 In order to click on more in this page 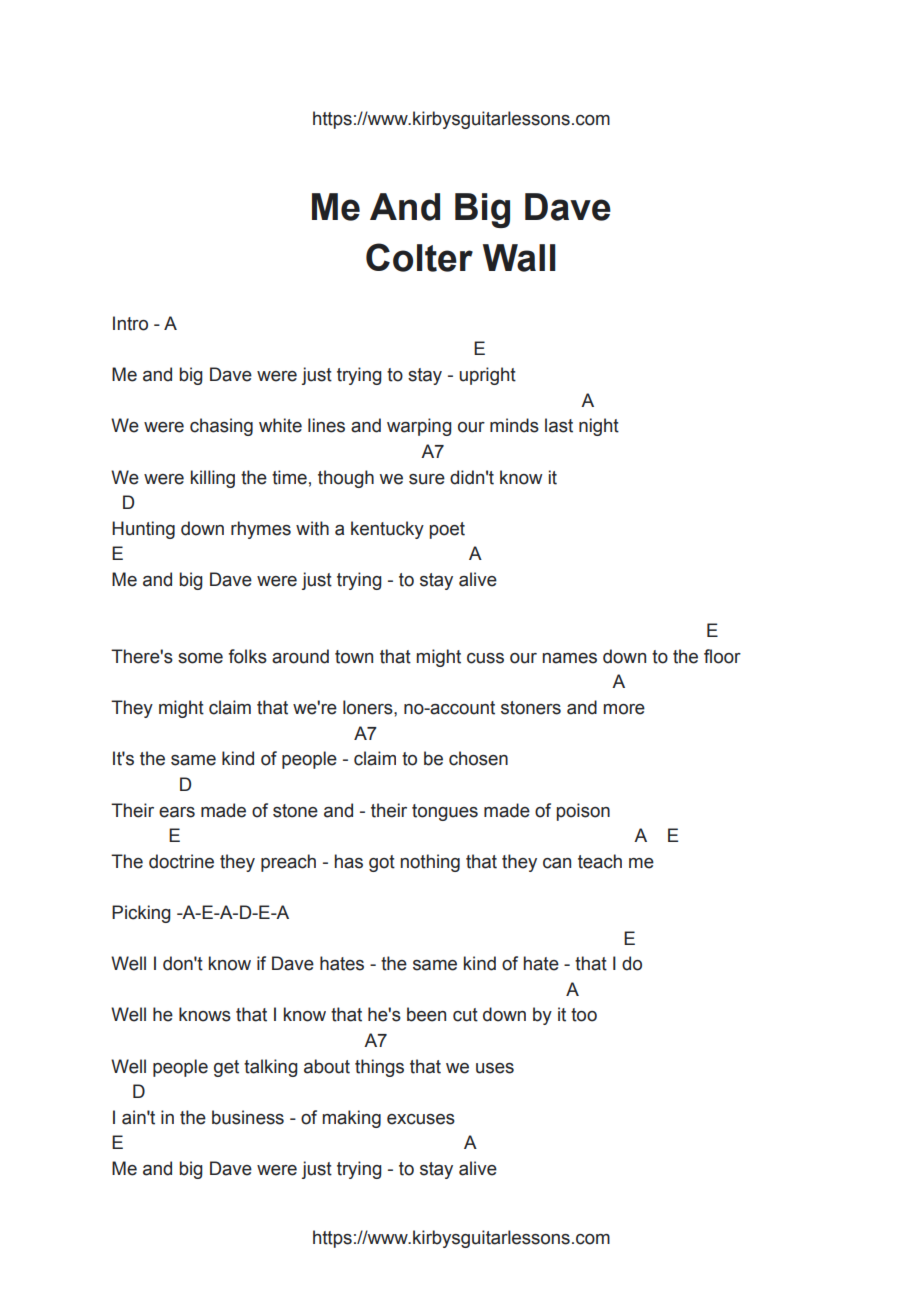, I will do `click(624, 709)`.
